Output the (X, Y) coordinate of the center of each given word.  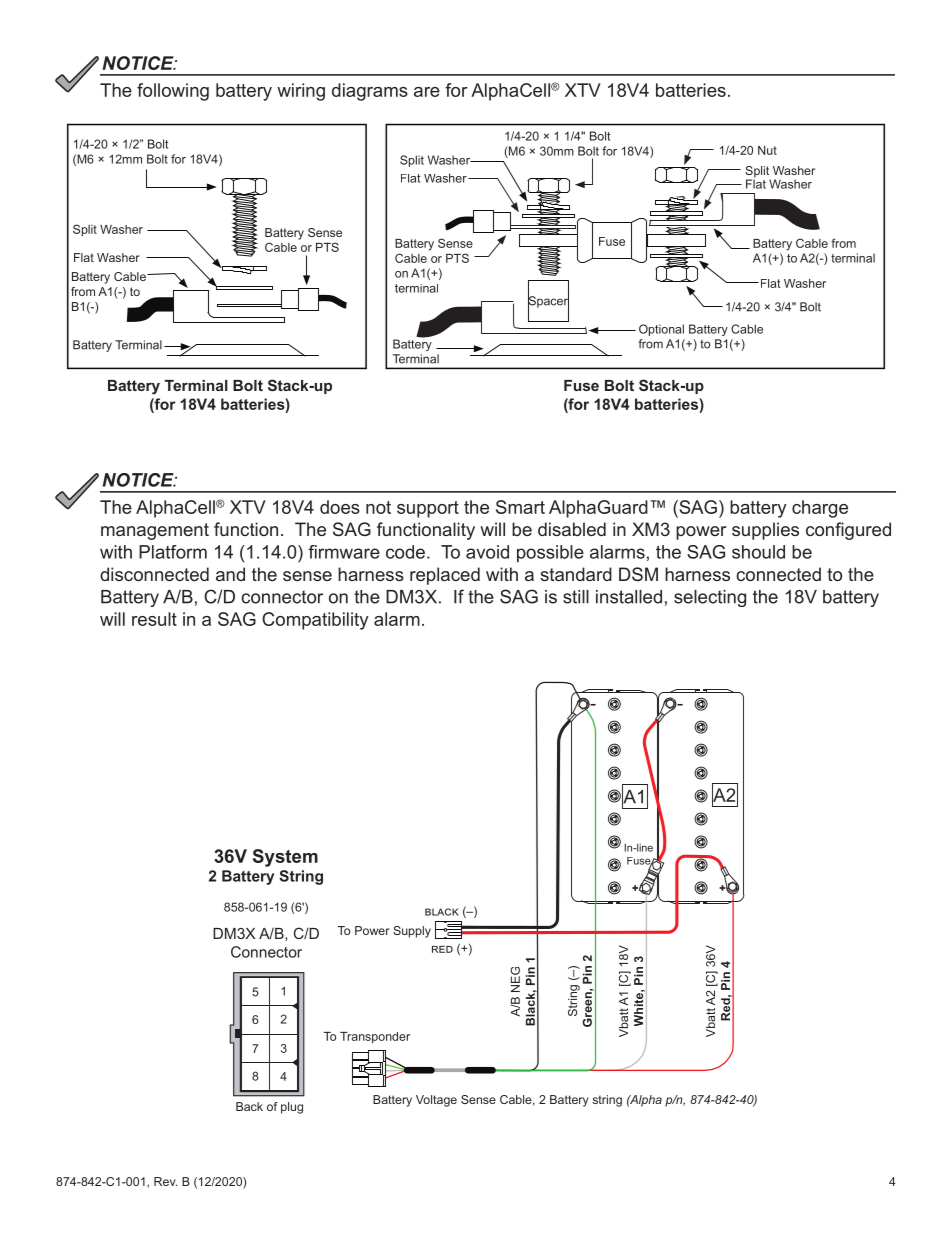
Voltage (436, 1101)
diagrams (370, 92)
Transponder (375, 1037)
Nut (767, 150)
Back (249, 1106)
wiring (301, 92)
